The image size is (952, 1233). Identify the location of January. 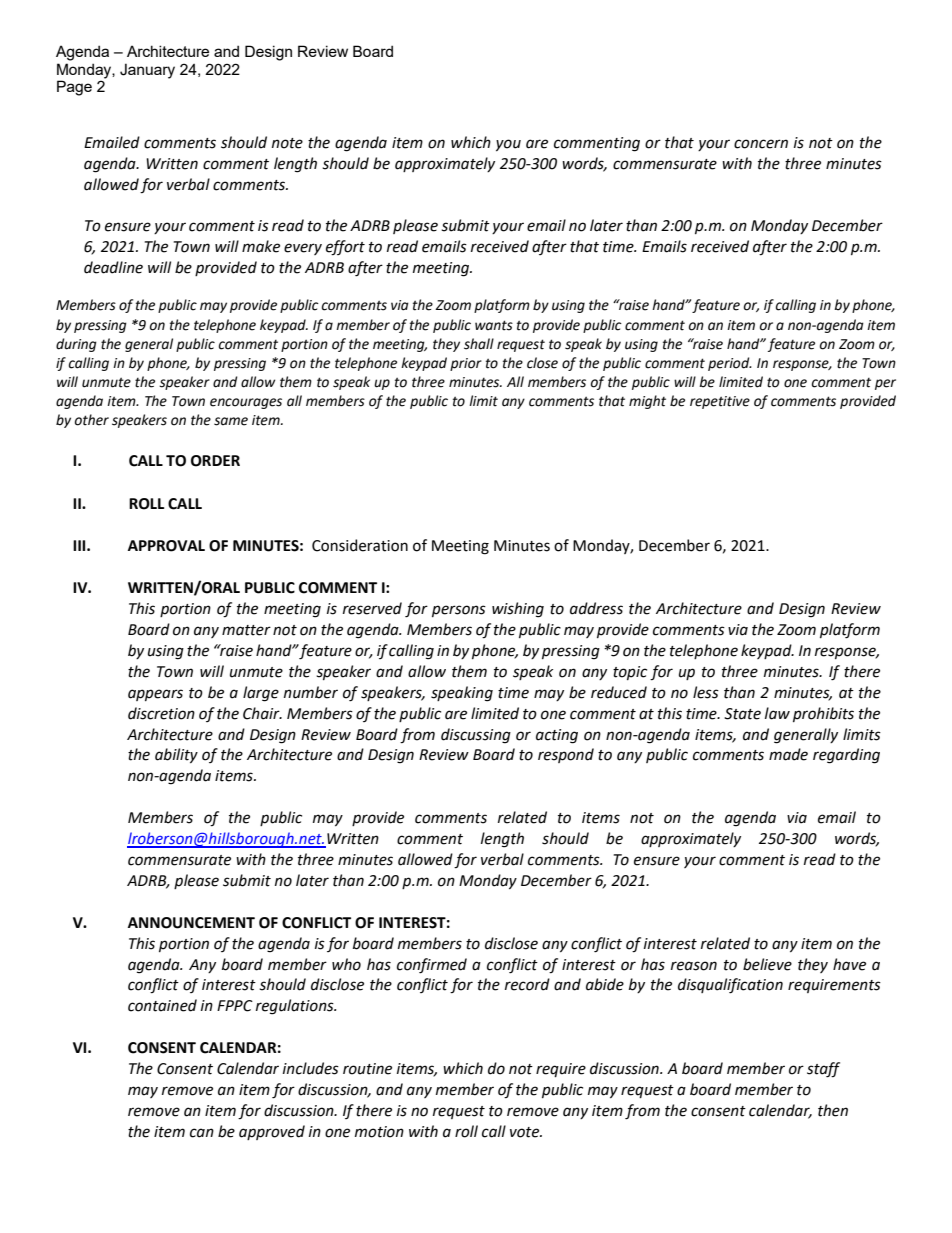
(147, 71).
